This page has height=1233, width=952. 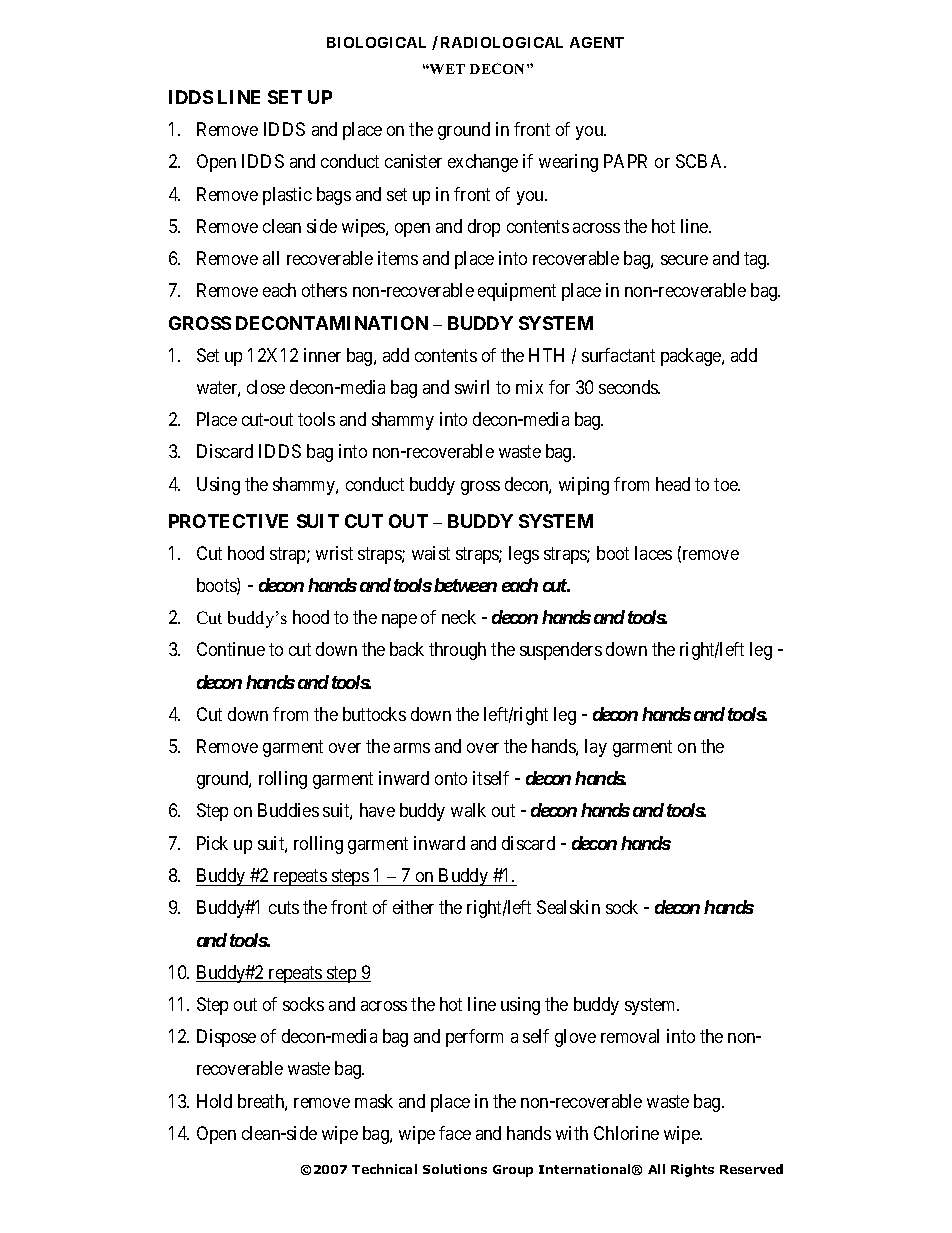 I want to click on BIOLOGICAL, so click(x=376, y=42).
